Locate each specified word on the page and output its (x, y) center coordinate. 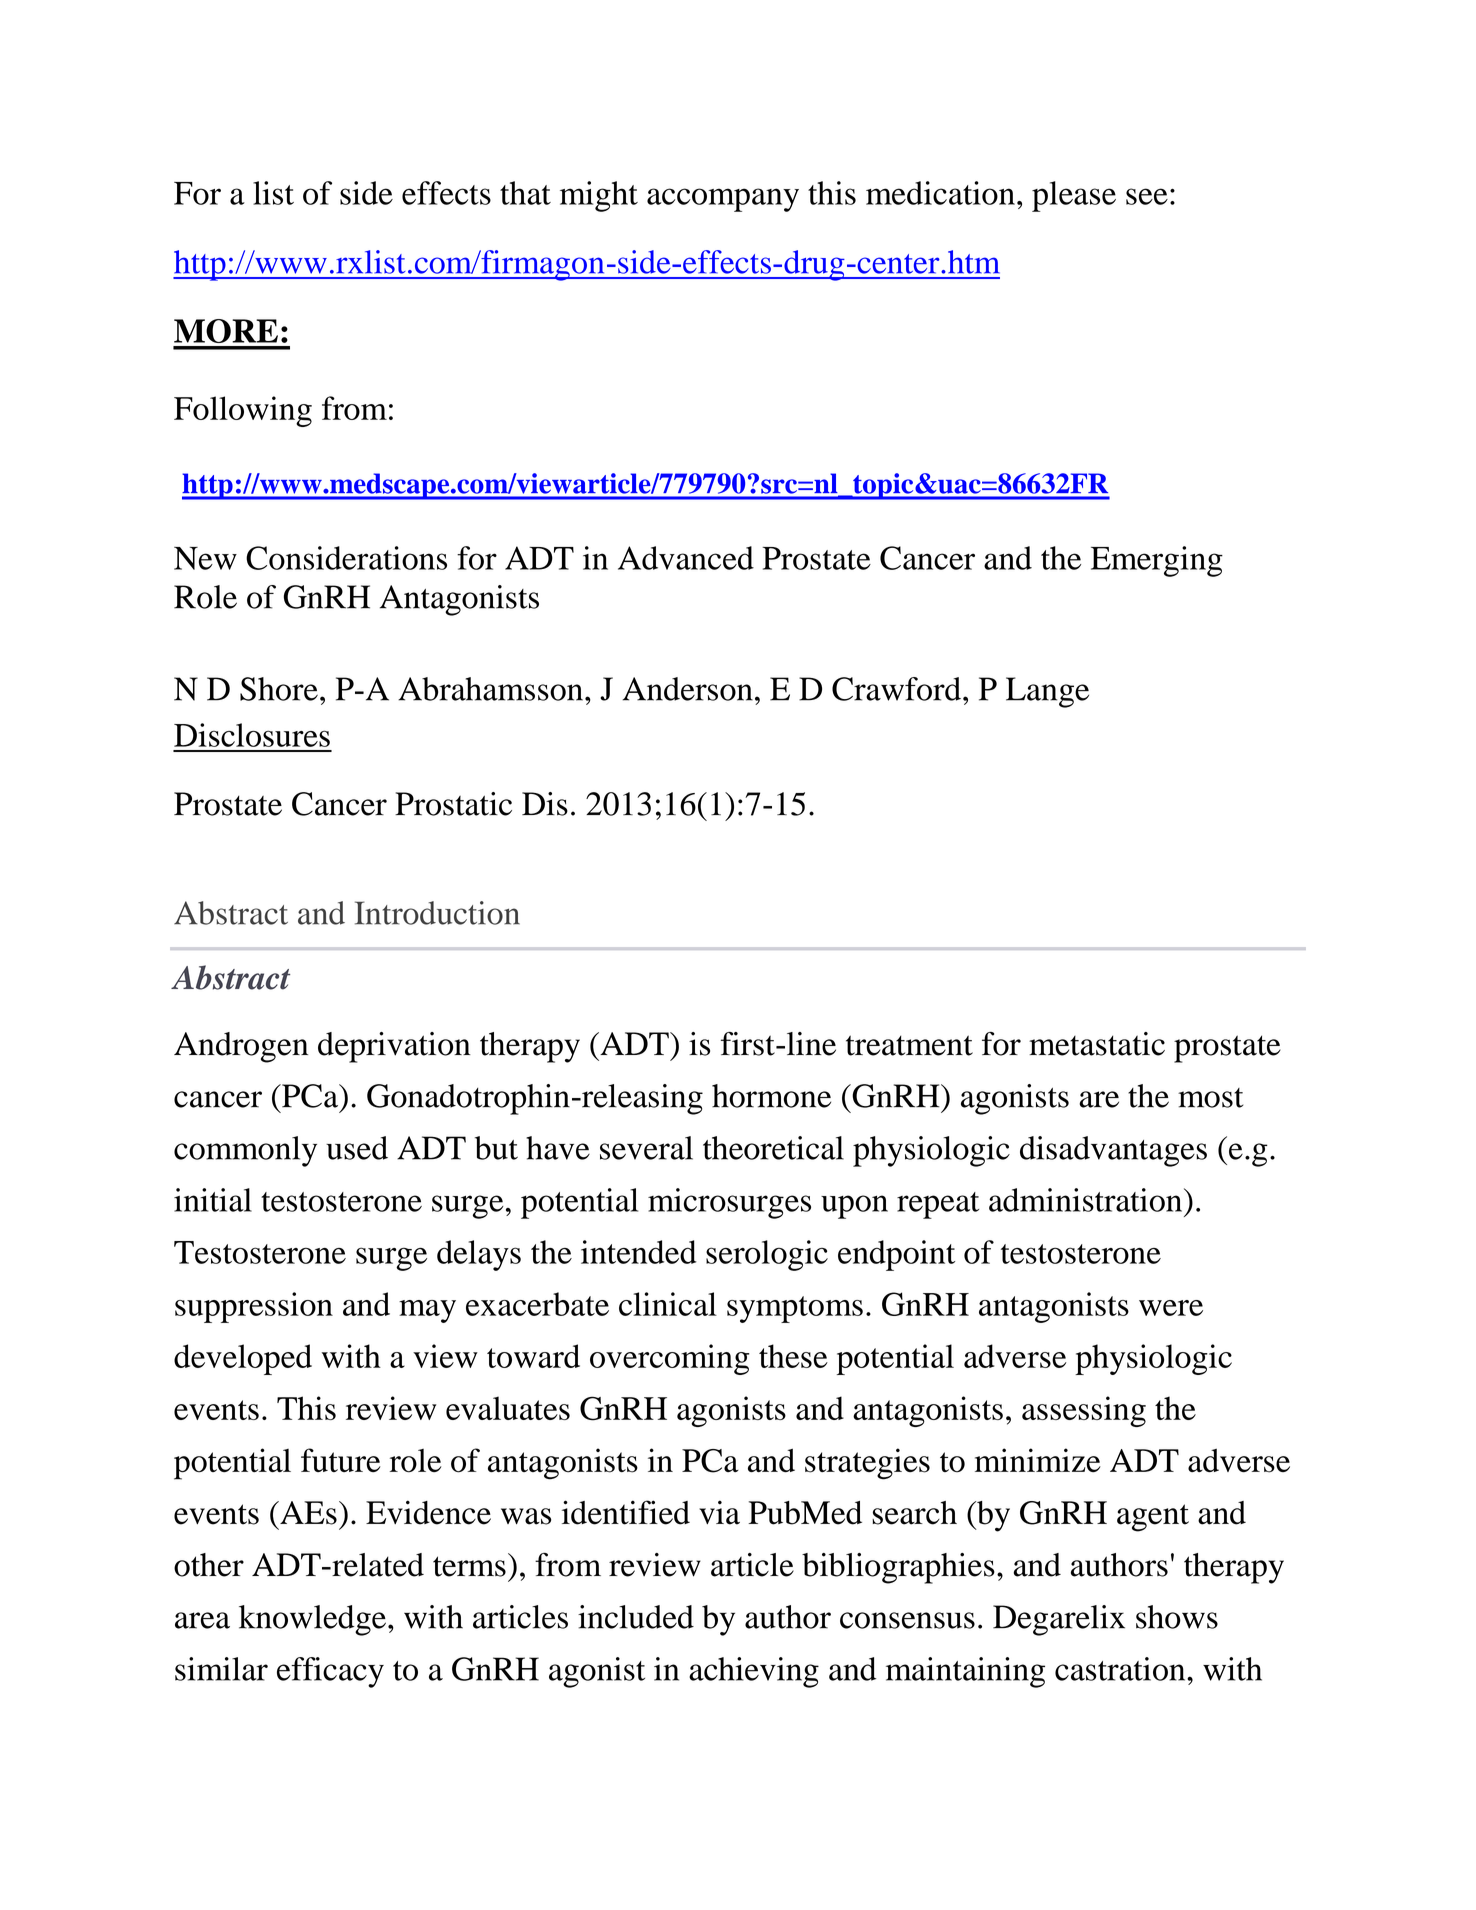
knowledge (312, 1620)
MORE (226, 331)
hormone (771, 1096)
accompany (723, 200)
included (636, 1617)
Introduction (437, 913)
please (1074, 196)
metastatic (1097, 1044)
